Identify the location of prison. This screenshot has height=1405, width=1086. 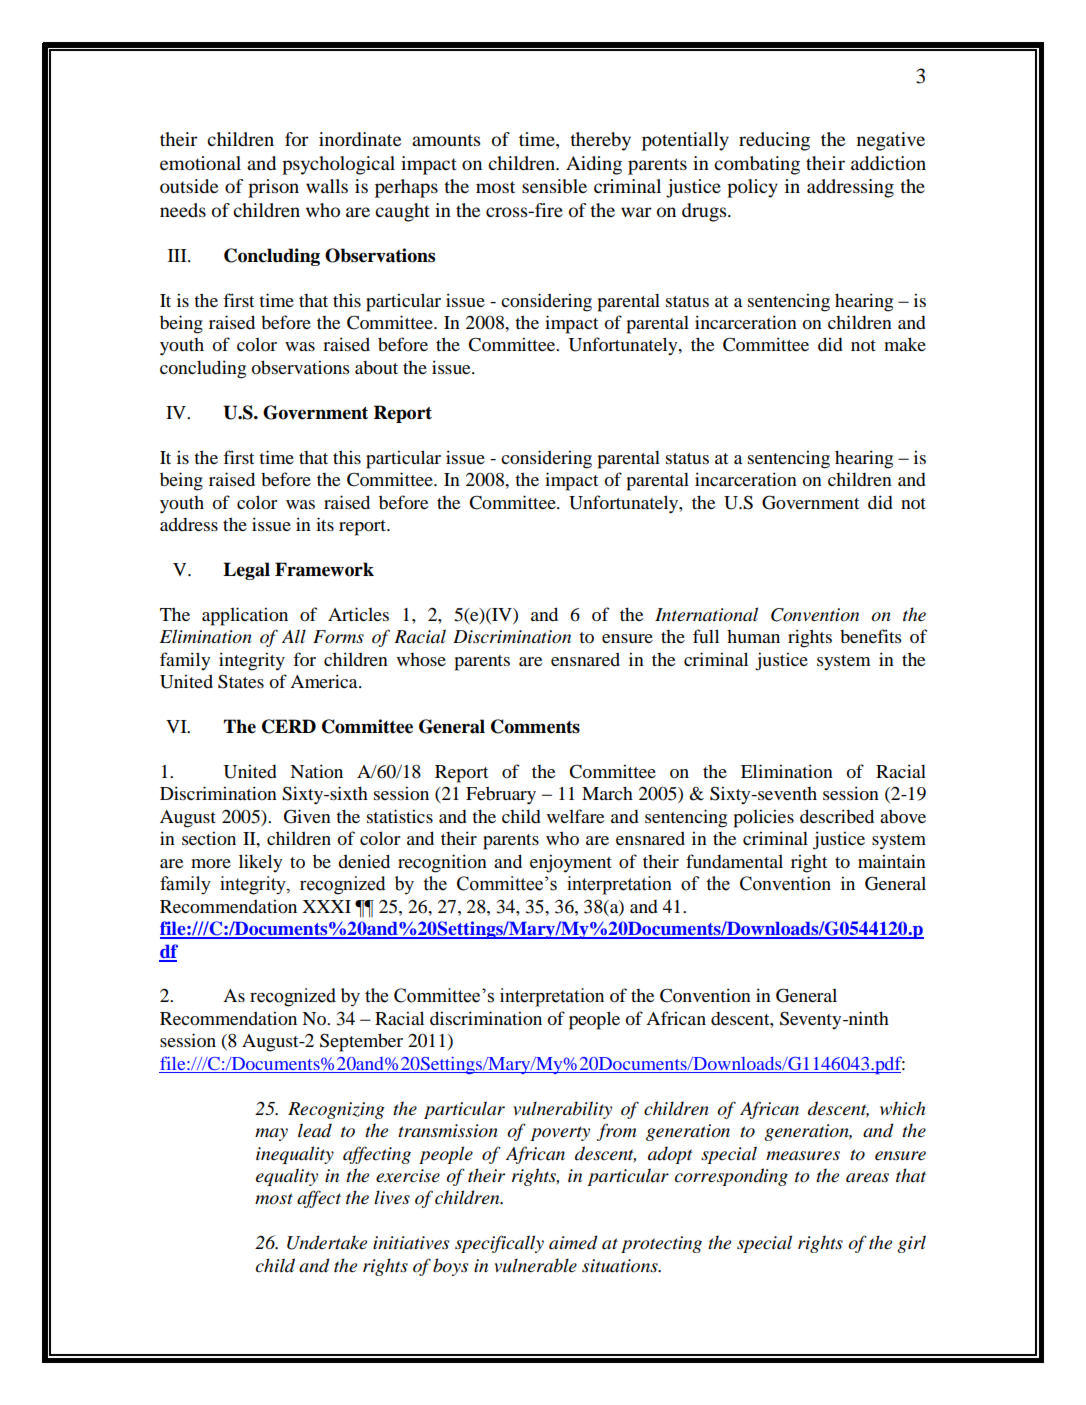
(273, 188).
